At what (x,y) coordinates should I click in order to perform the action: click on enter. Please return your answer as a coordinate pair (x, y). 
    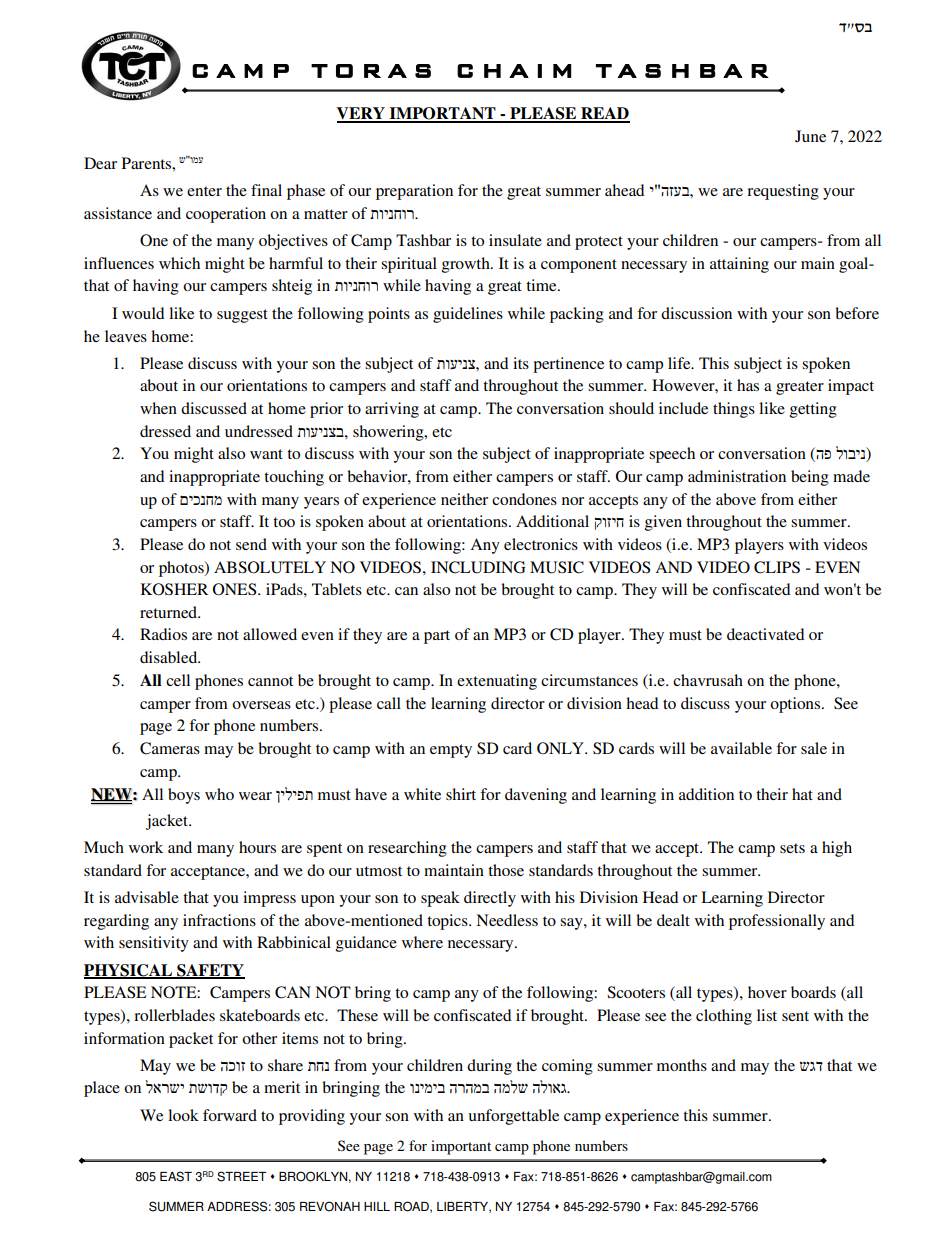
    Looking at the image, I should click on (204, 191).
